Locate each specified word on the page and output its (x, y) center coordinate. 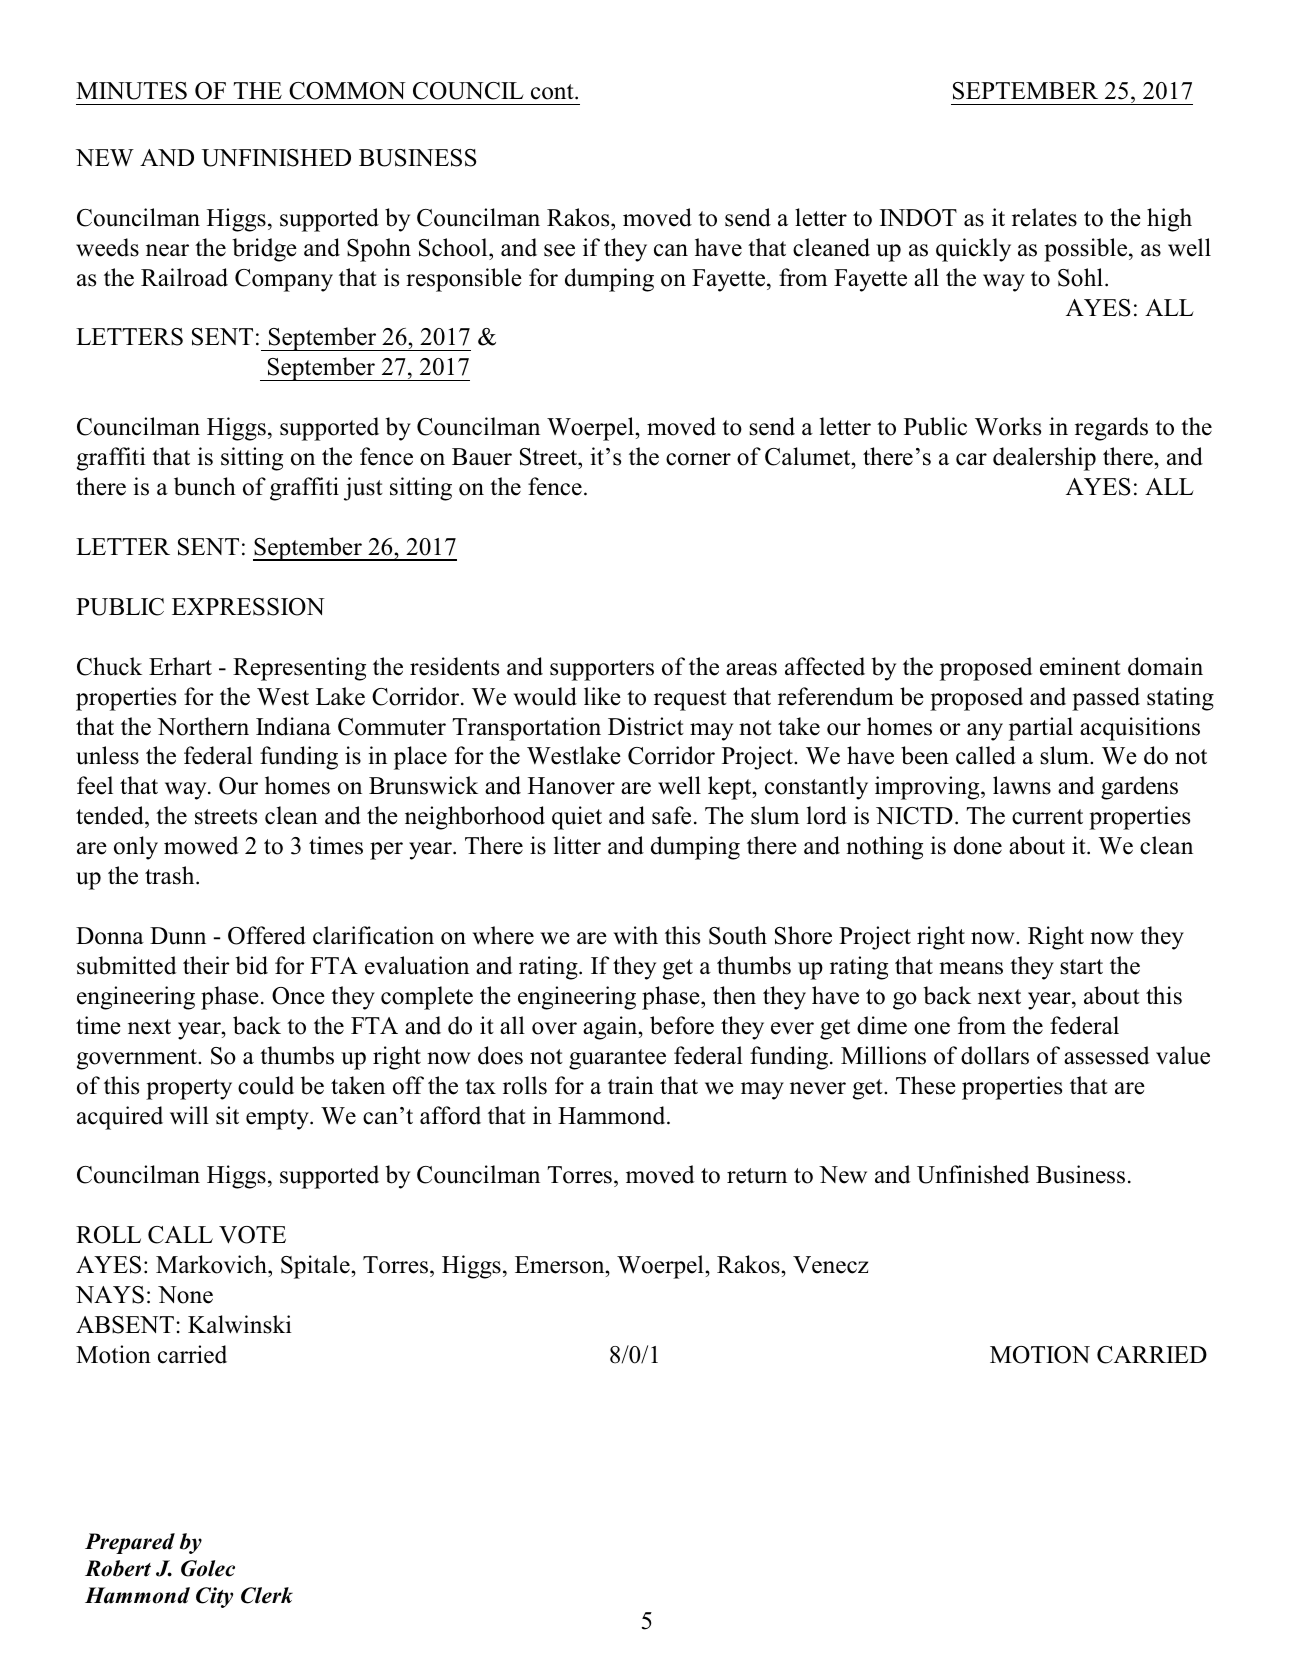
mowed (201, 845)
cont (553, 92)
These (926, 1085)
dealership (1044, 459)
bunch (205, 486)
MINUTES (131, 91)
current (1047, 817)
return (757, 1176)
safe (671, 815)
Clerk (267, 1595)
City (214, 1597)
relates (1044, 217)
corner (698, 459)
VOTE (252, 1235)
